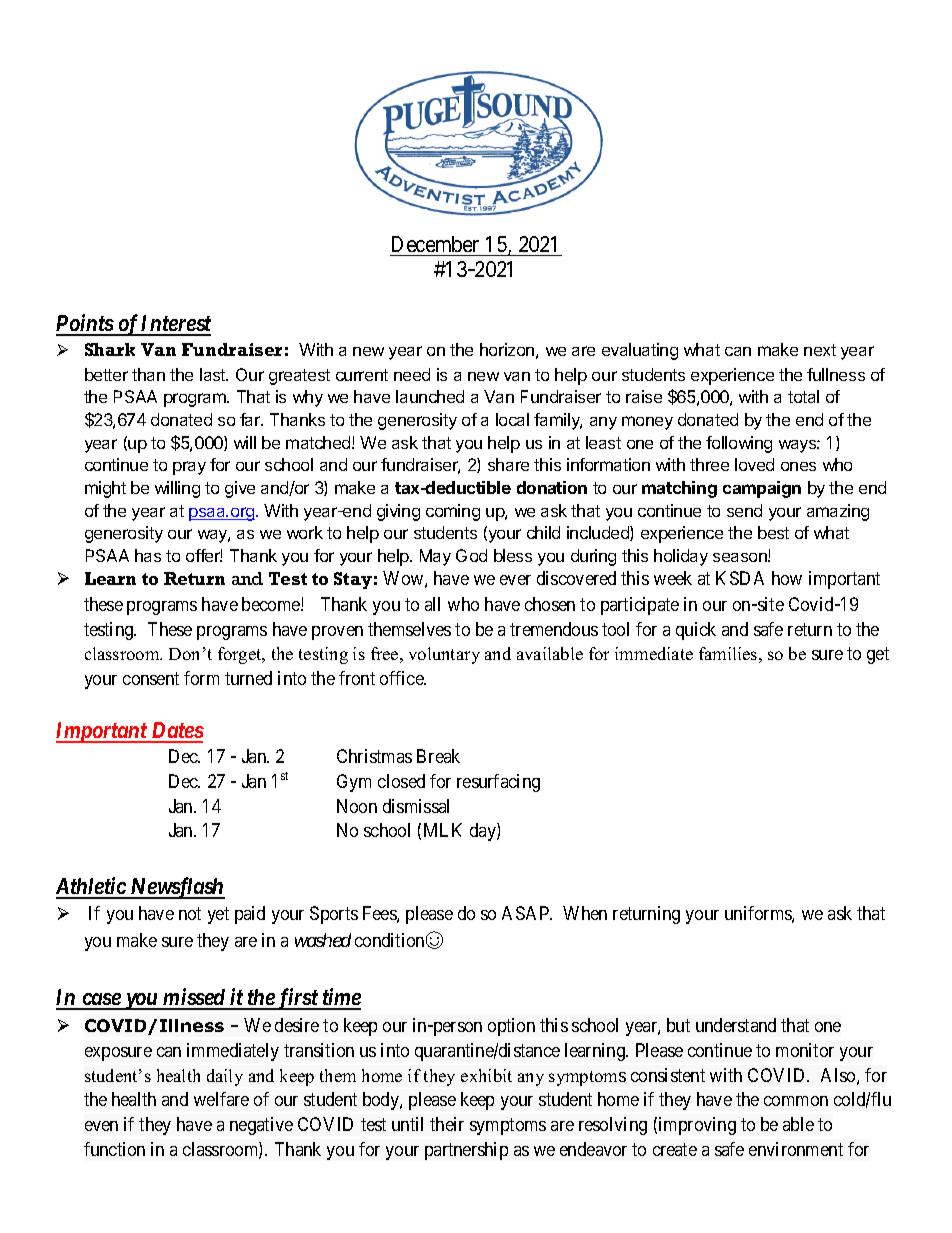 Image resolution: width=952 pixels, height=1233 pixels. I want to click on campaign, so click(762, 489).
